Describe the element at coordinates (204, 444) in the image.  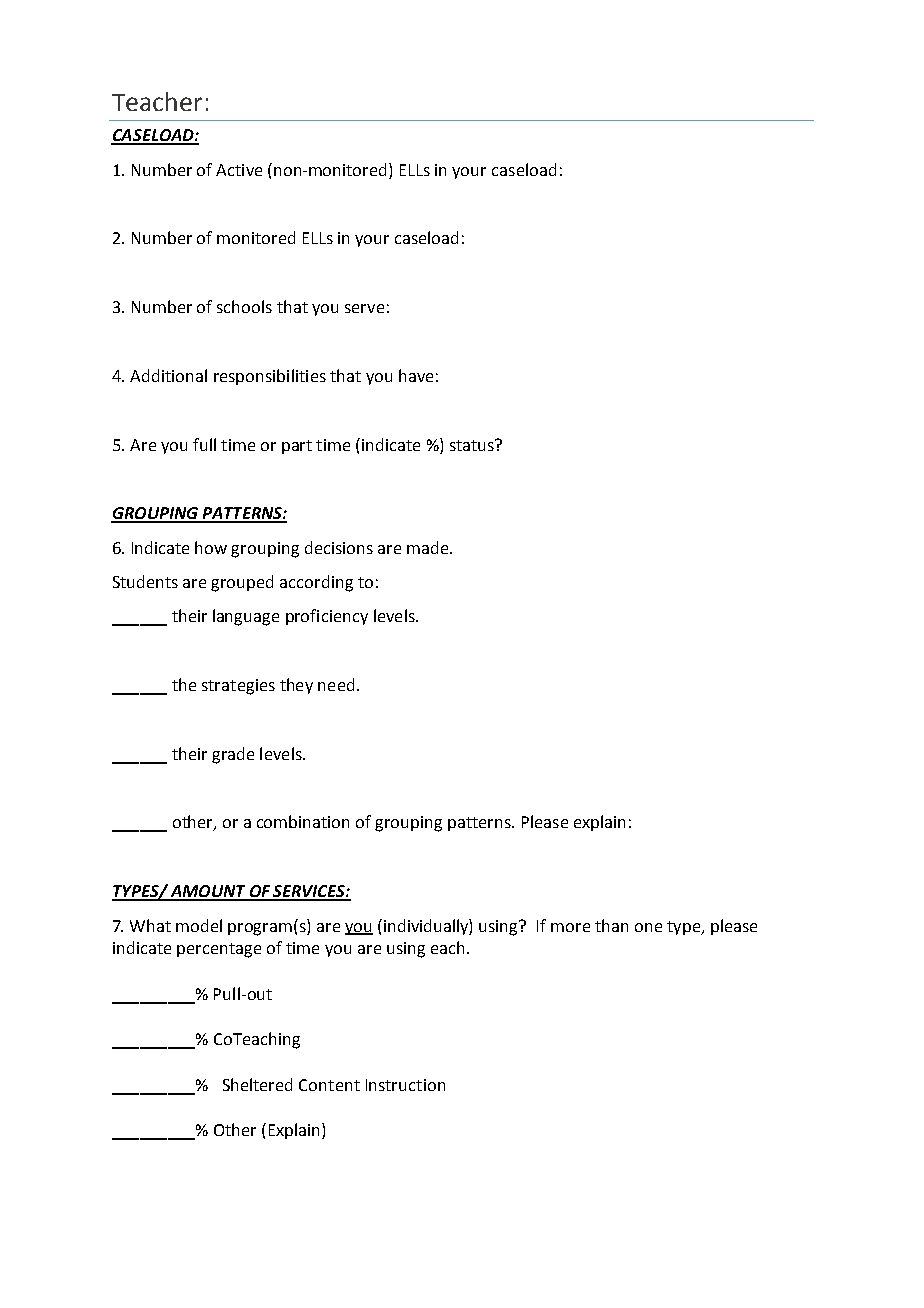
I see `full` at that location.
